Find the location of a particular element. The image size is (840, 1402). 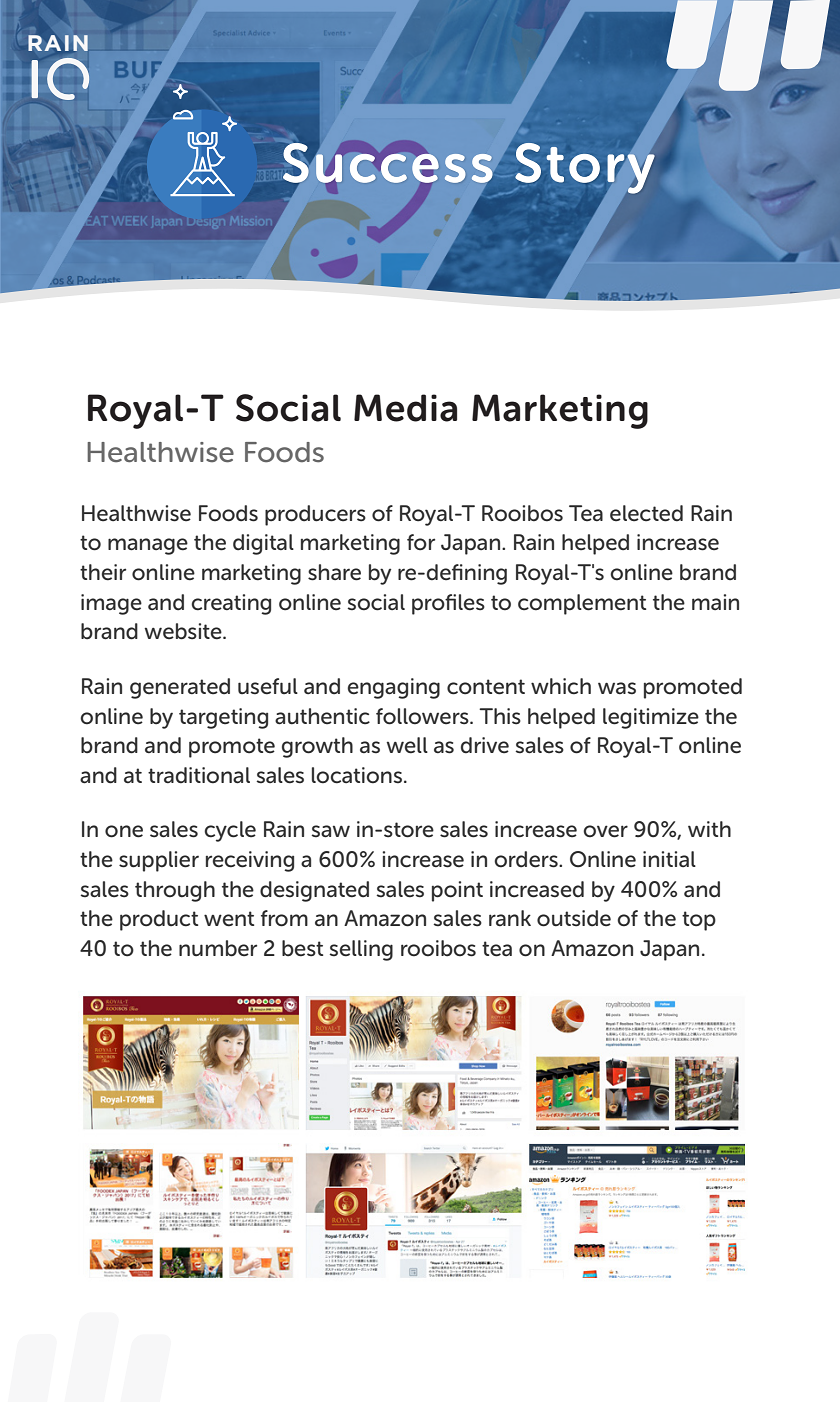

Media is located at coordinates (405, 408).
